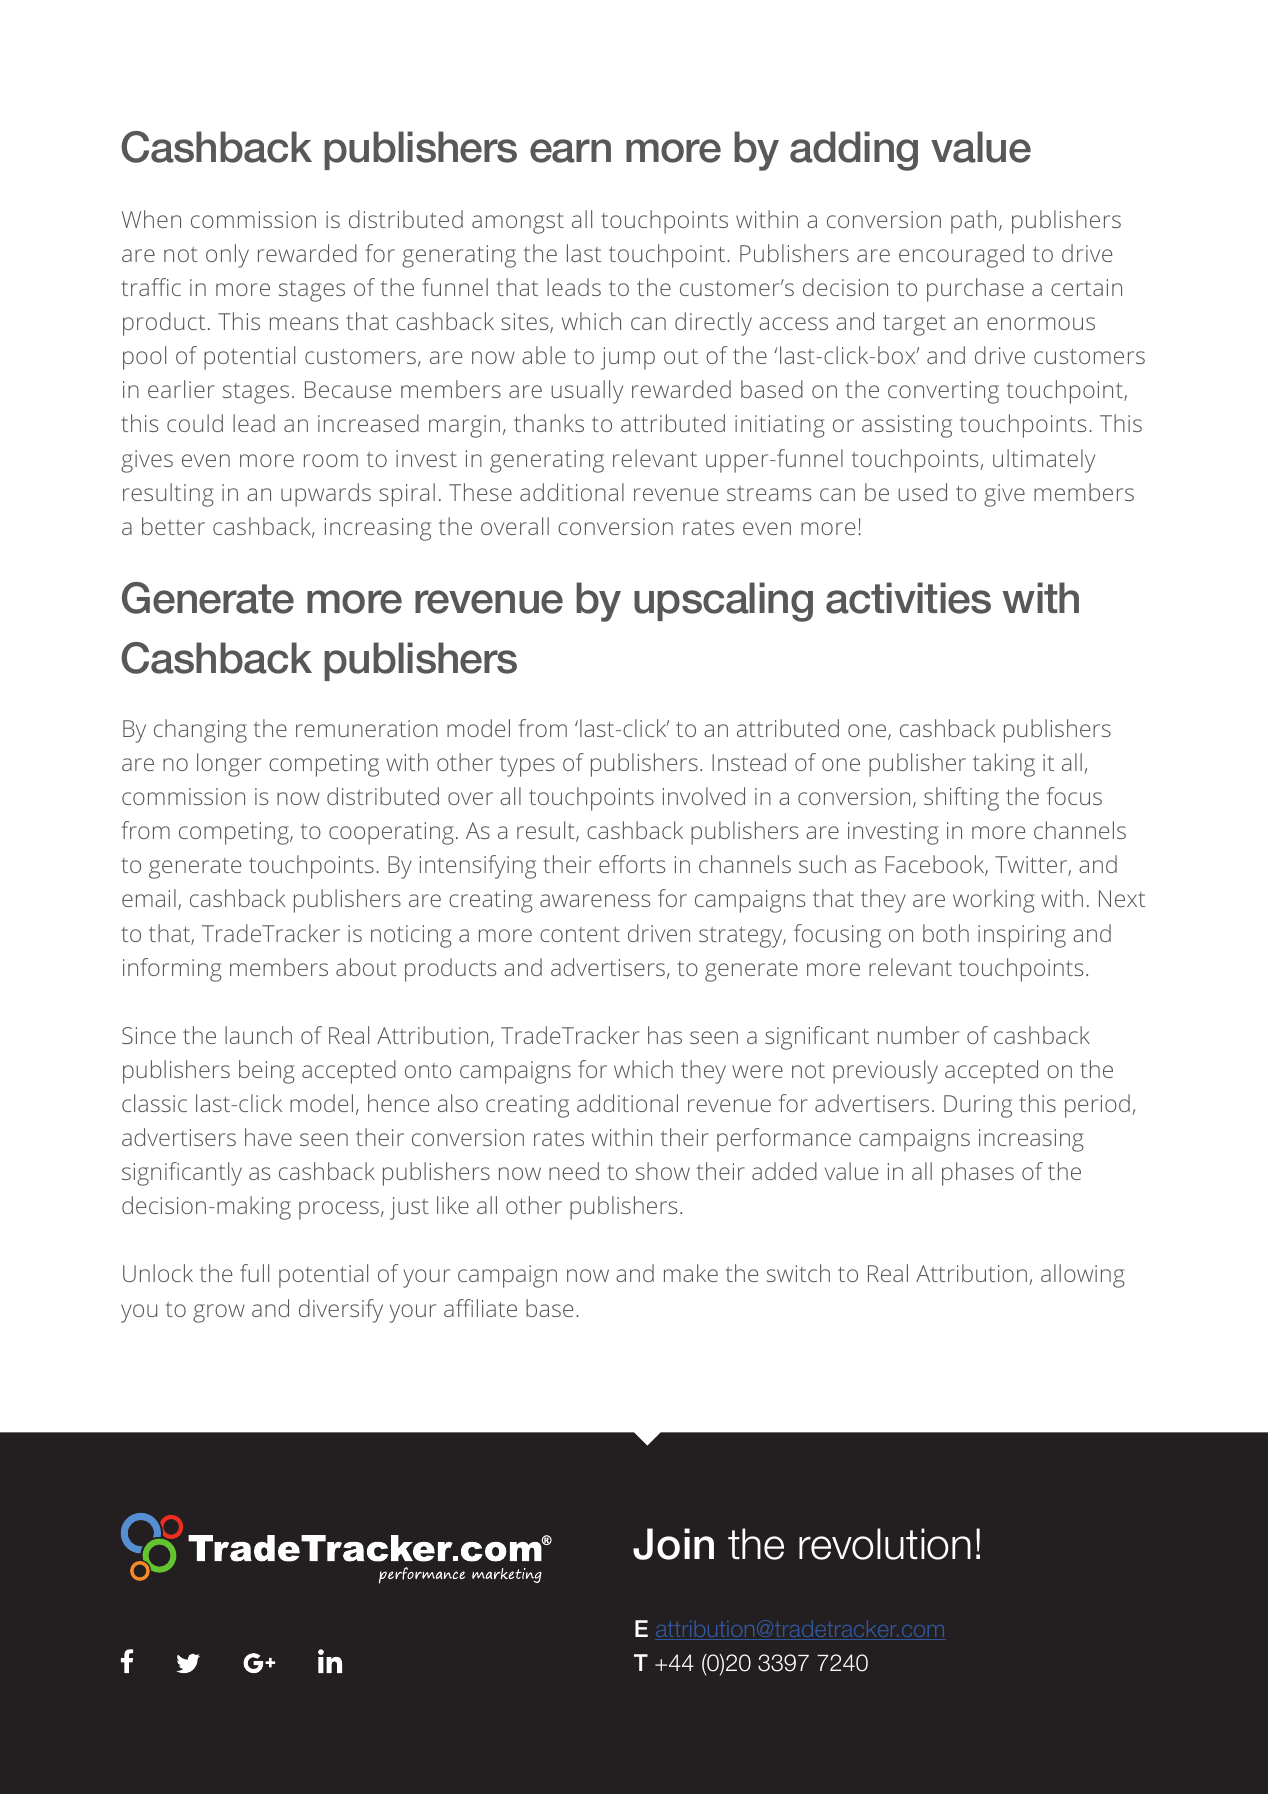  Describe the element at coordinates (663, 1171) in the image. I see `show` at that location.
